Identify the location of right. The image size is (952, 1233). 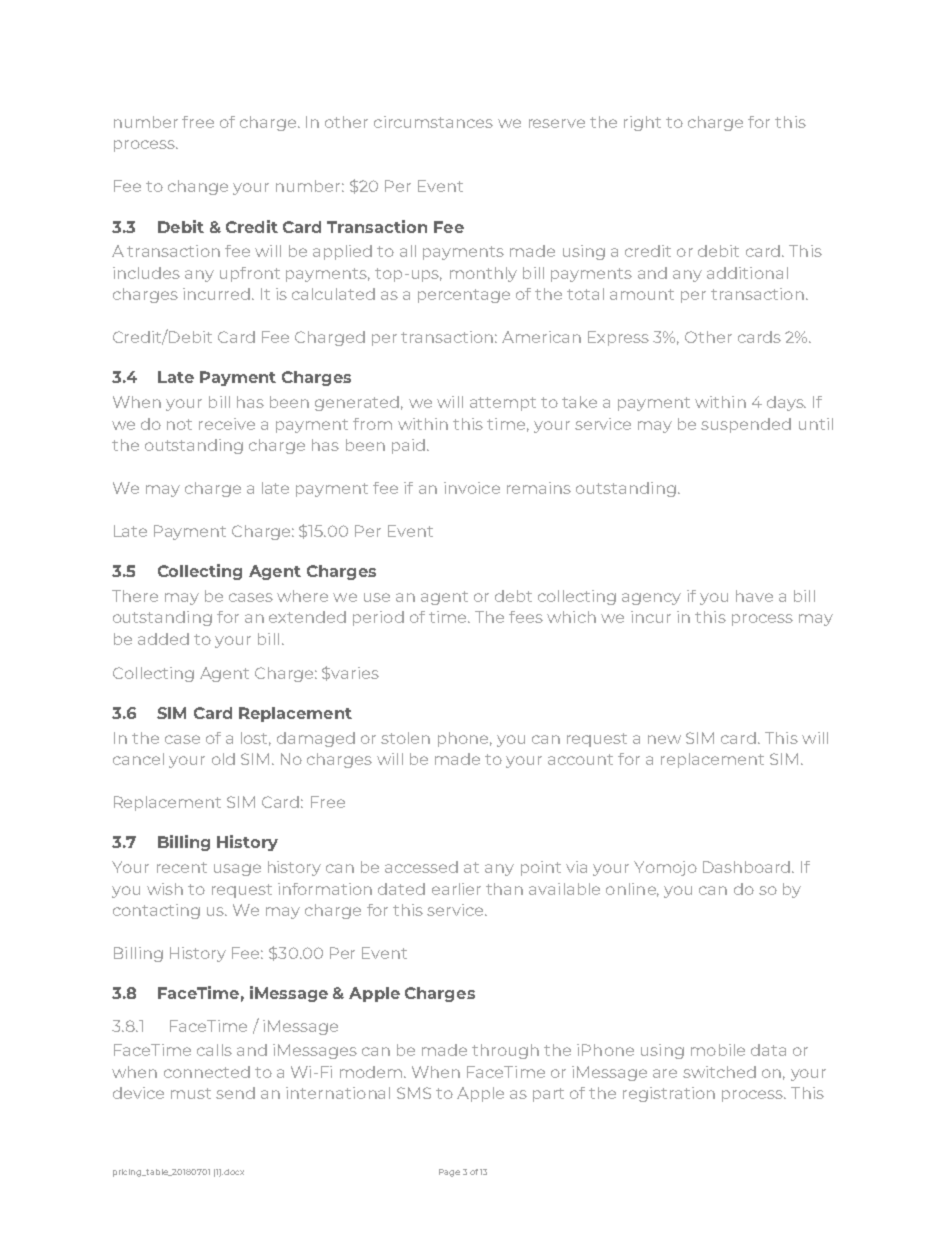
(642, 123).
